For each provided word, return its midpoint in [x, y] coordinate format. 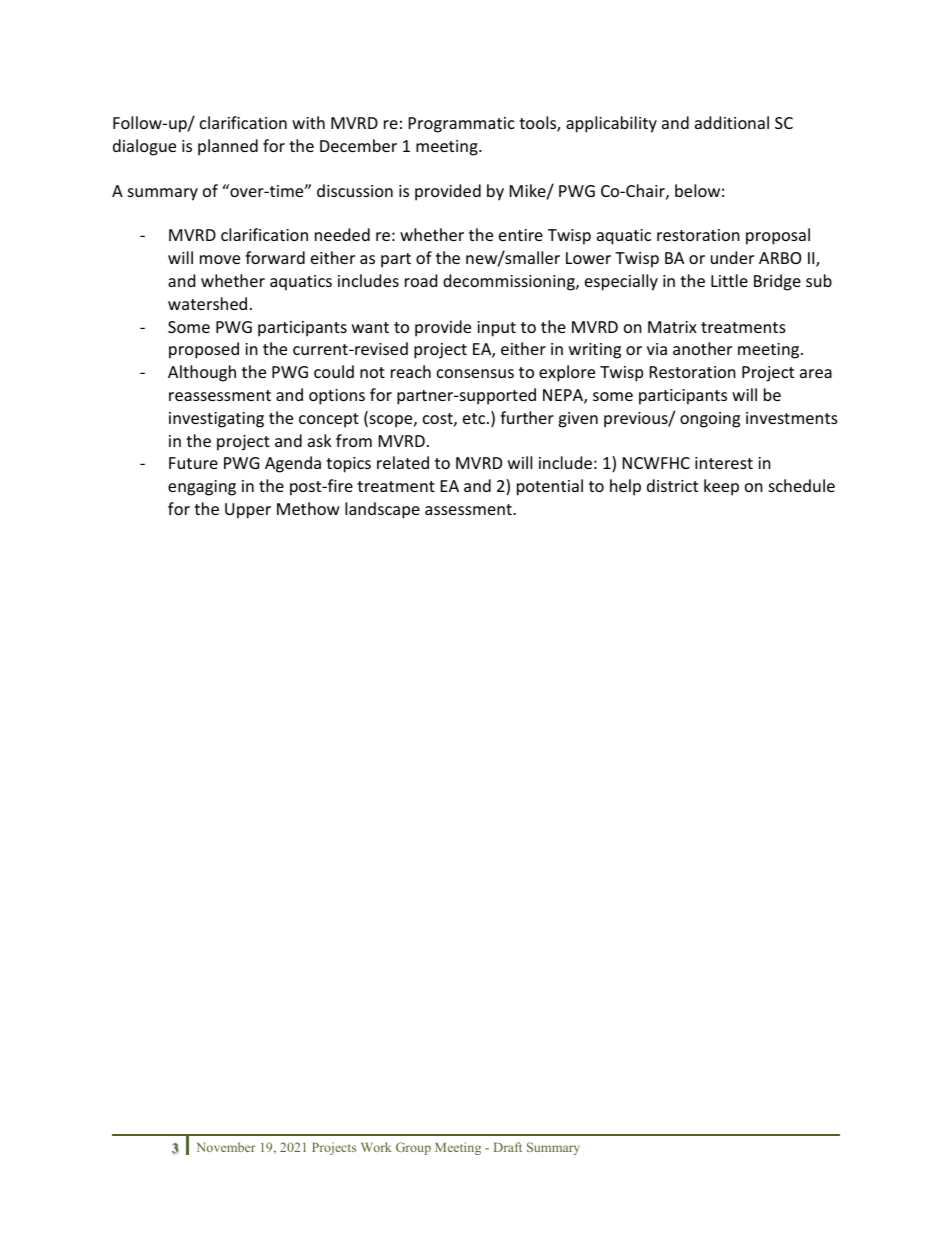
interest [724, 463]
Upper [248, 511]
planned [228, 147]
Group [413, 1148]
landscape [382, 510]
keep [721, 487]
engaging [202, 488]
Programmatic [462, 125]
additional [732, 122]
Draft [508, 1147]
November [226, 1147]
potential [550, 487]
